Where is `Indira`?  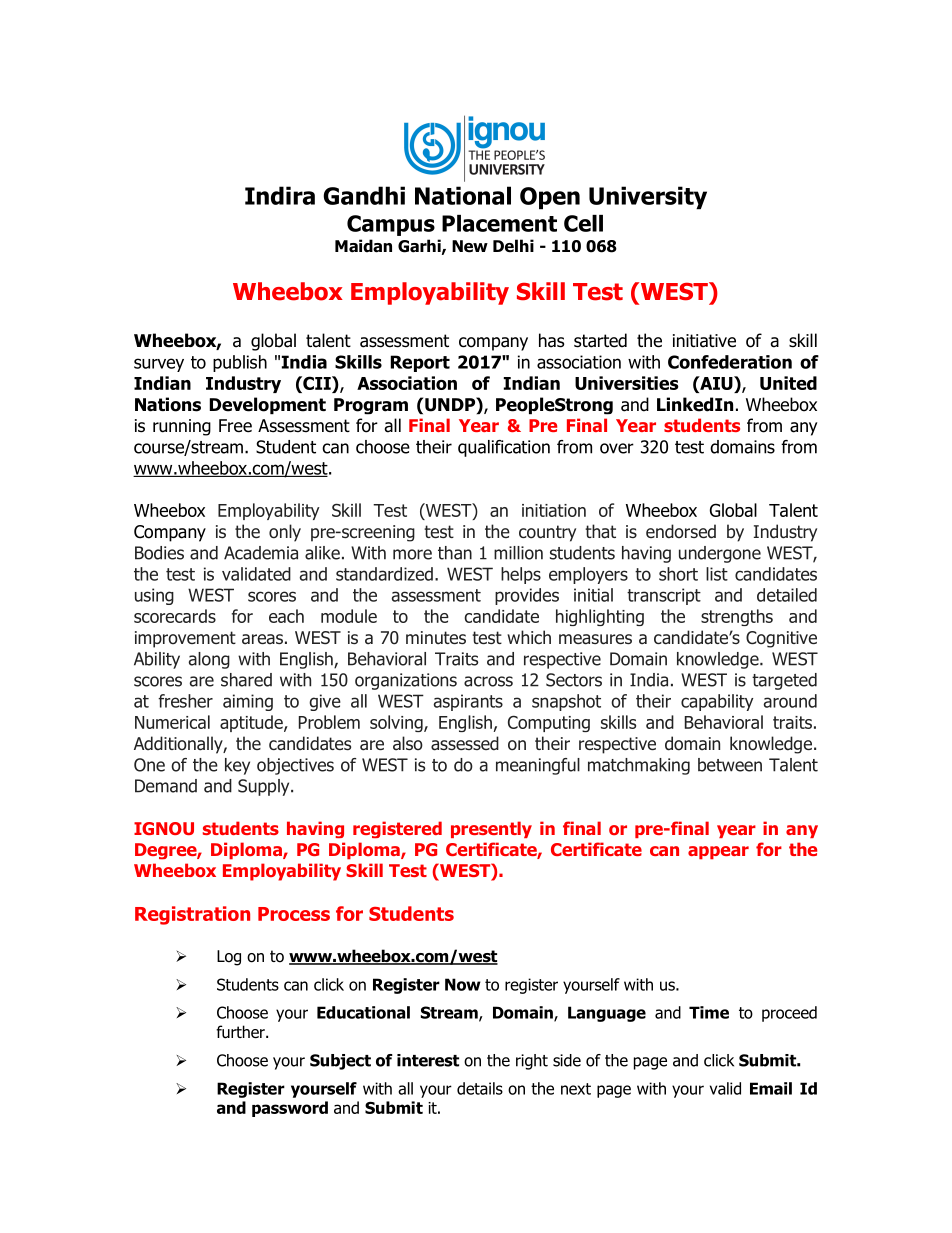 Indira is located at coordinates (280, 195).
